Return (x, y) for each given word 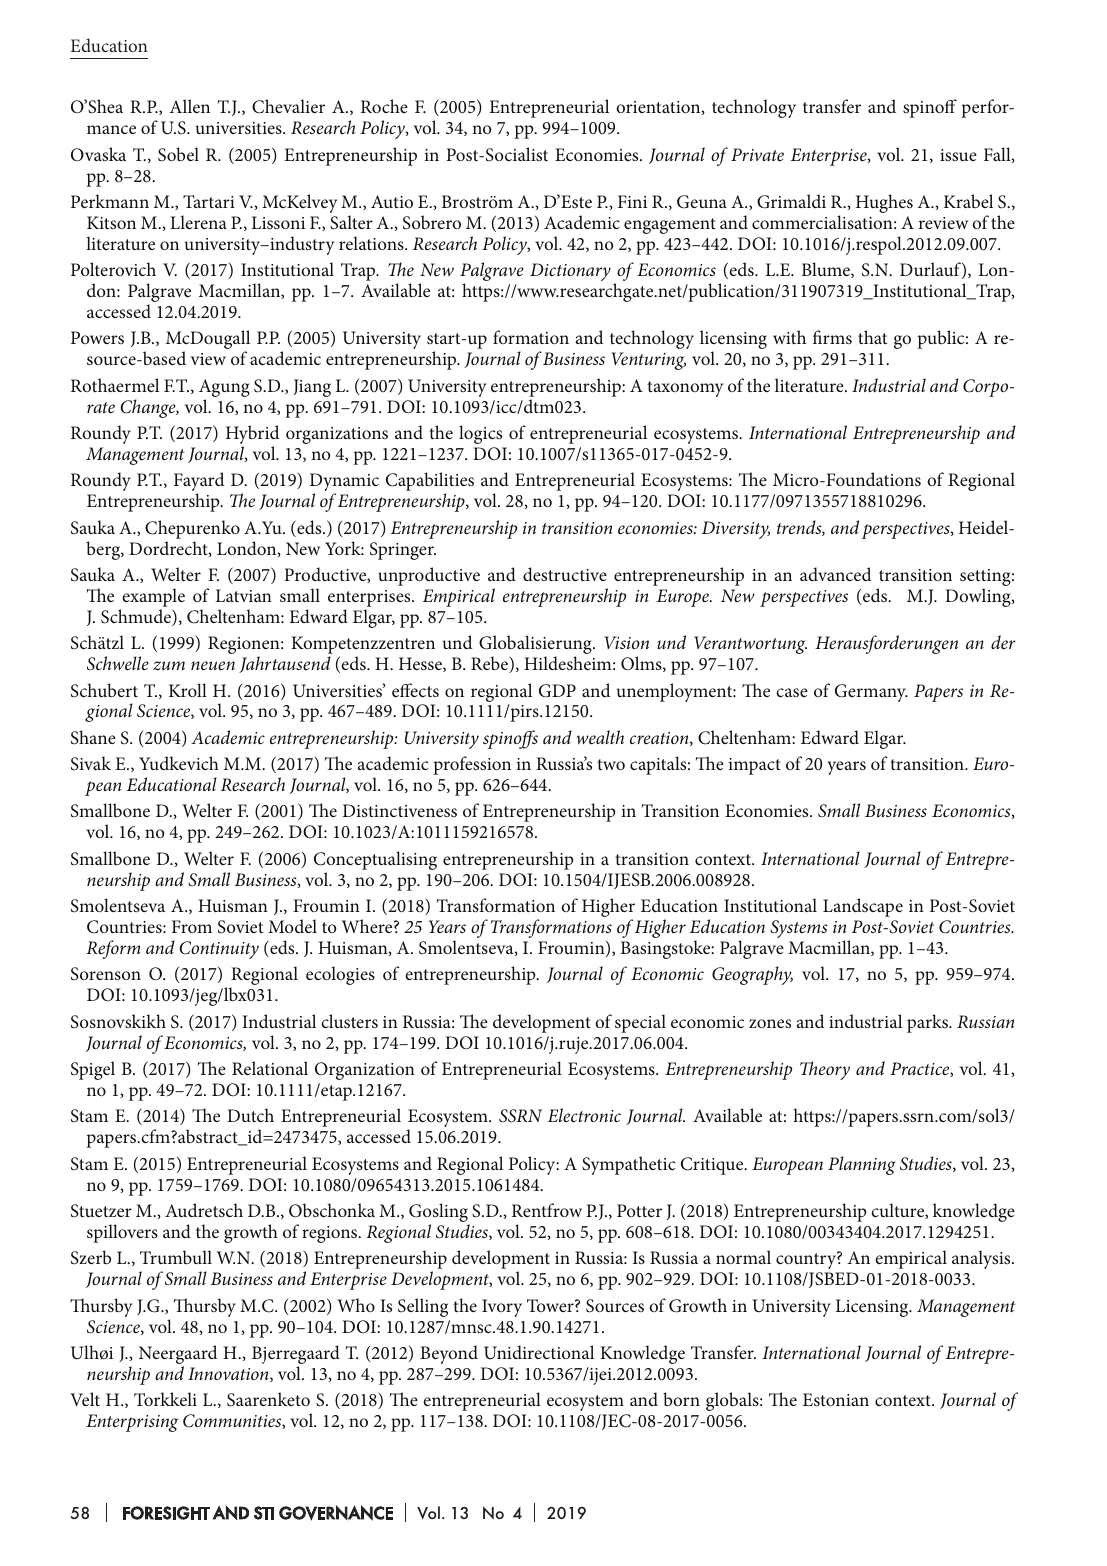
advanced (835, 574)
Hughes (884, 203)
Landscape (863, 907)
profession (472, 765)
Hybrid (252, 436)
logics (480, 434)
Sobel (178, 154)
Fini (632, 201)
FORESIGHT (166, 1513)
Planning (862, 1165)
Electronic (584, 1115)
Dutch (250, 1115)
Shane (93, 737)
